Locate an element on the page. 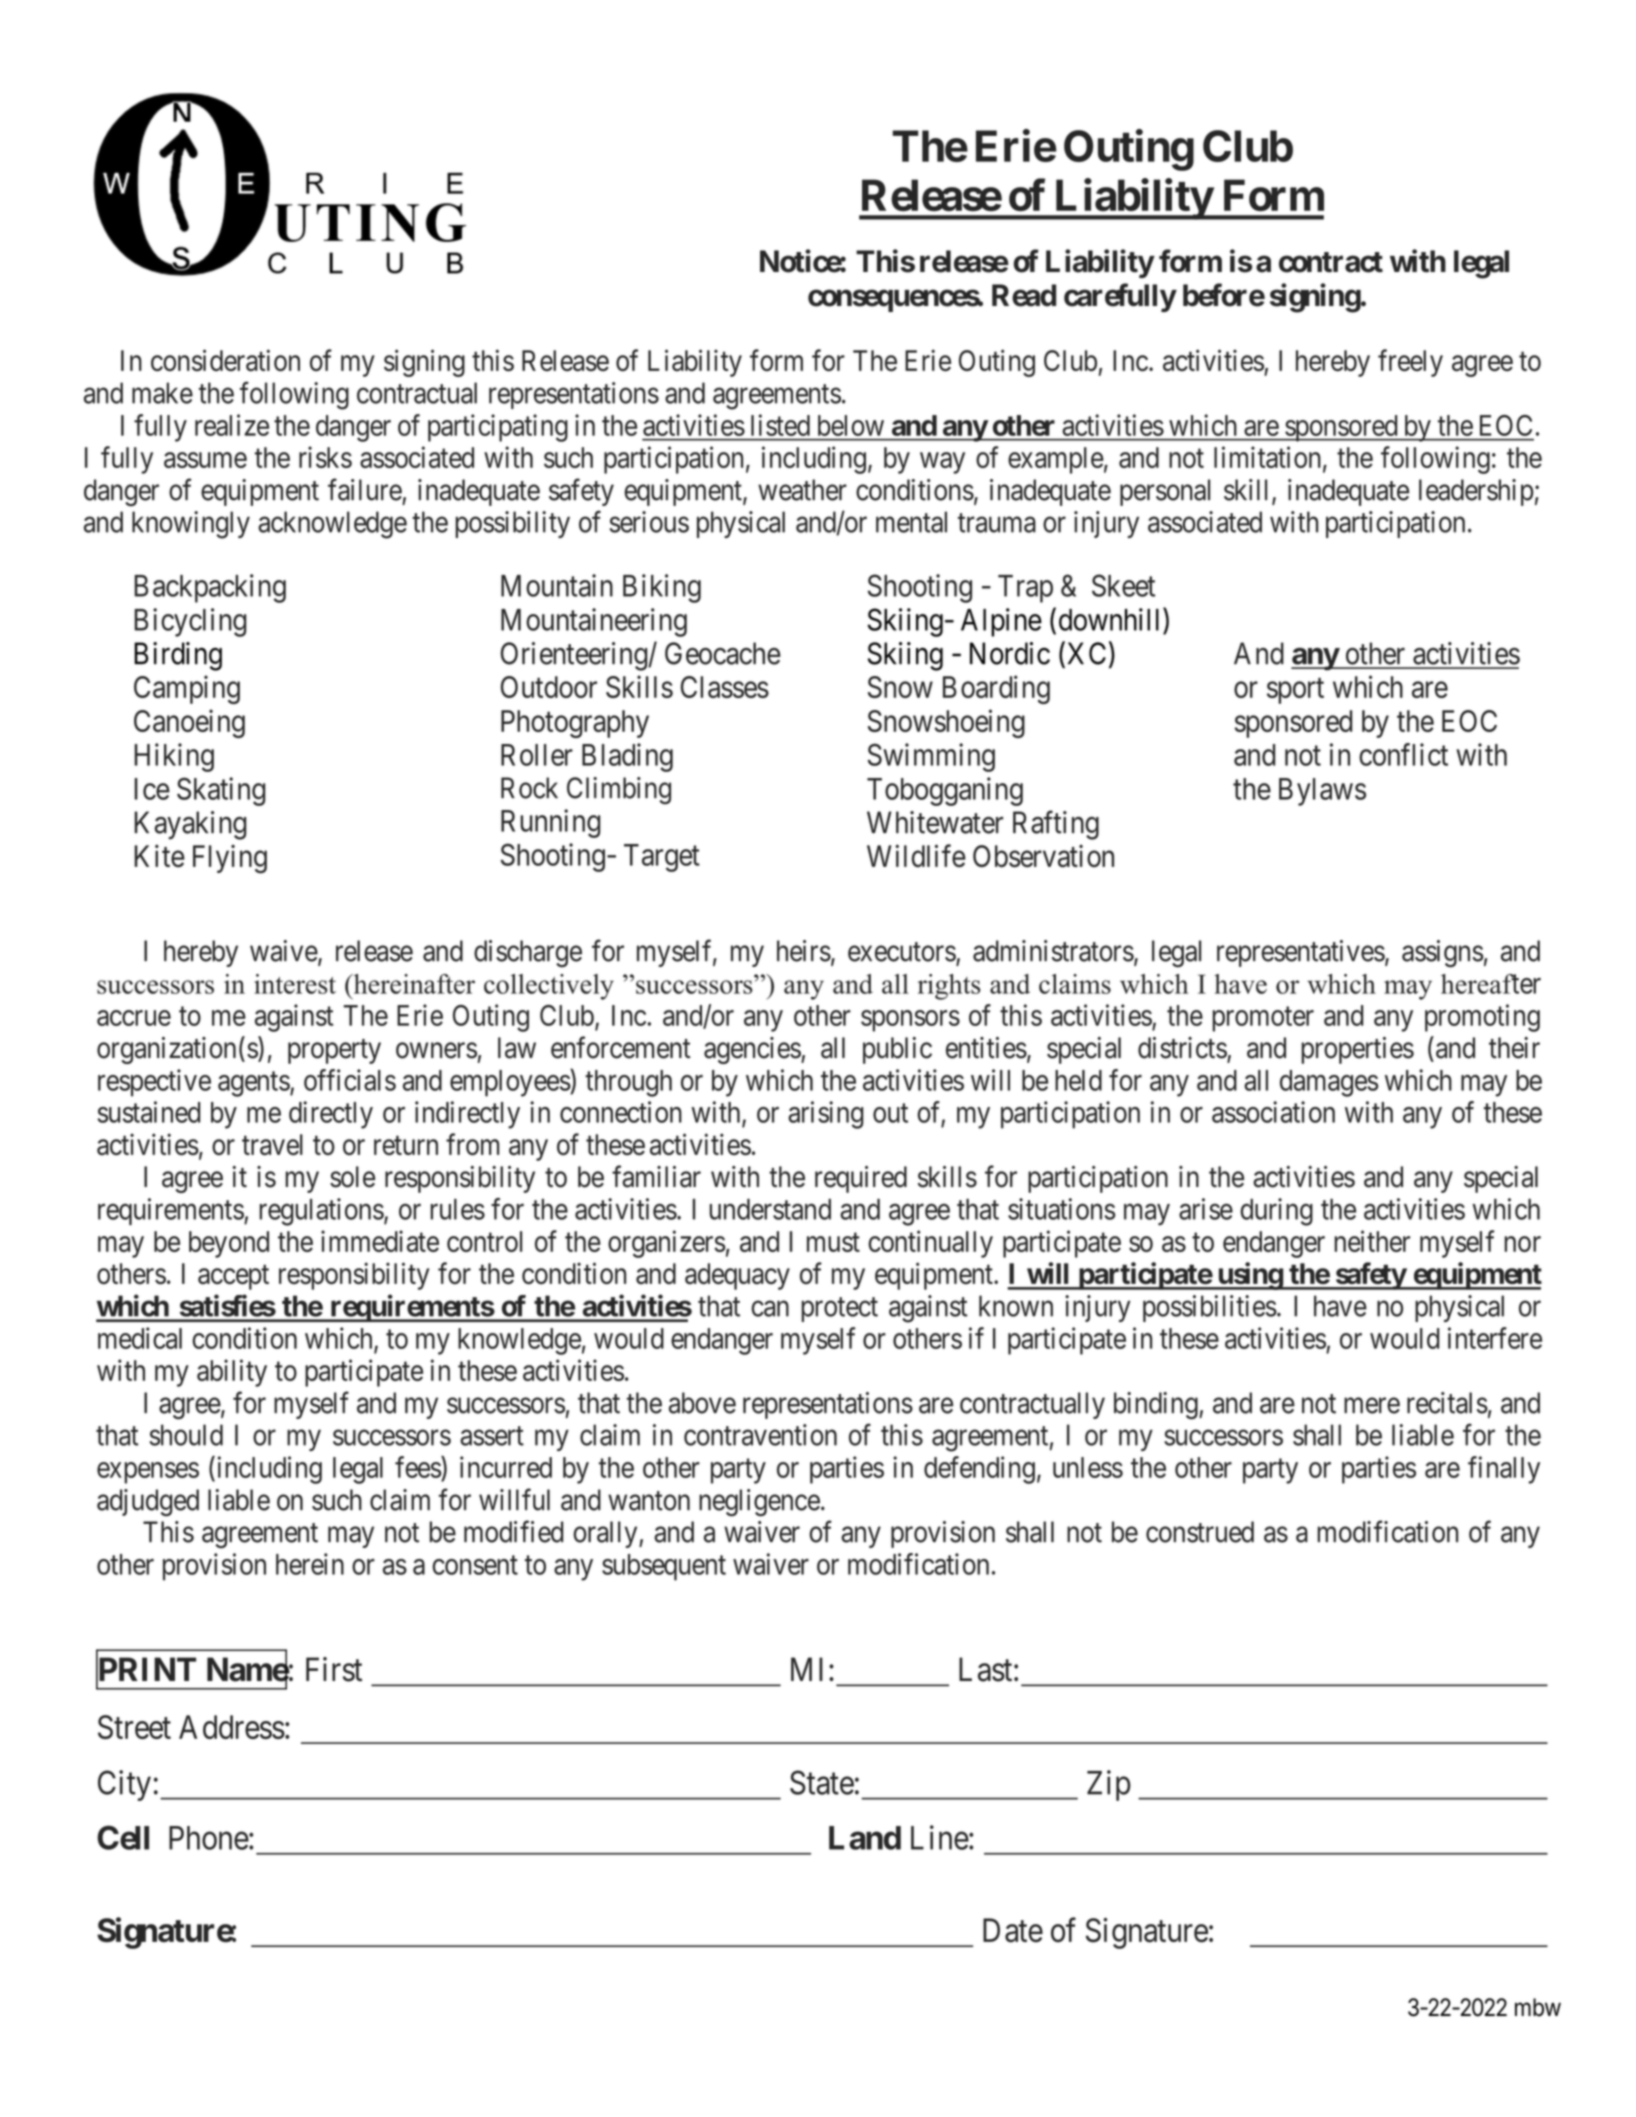 This image has height=2117, width=1636. Phone is located at coordinates (209, 1838).
